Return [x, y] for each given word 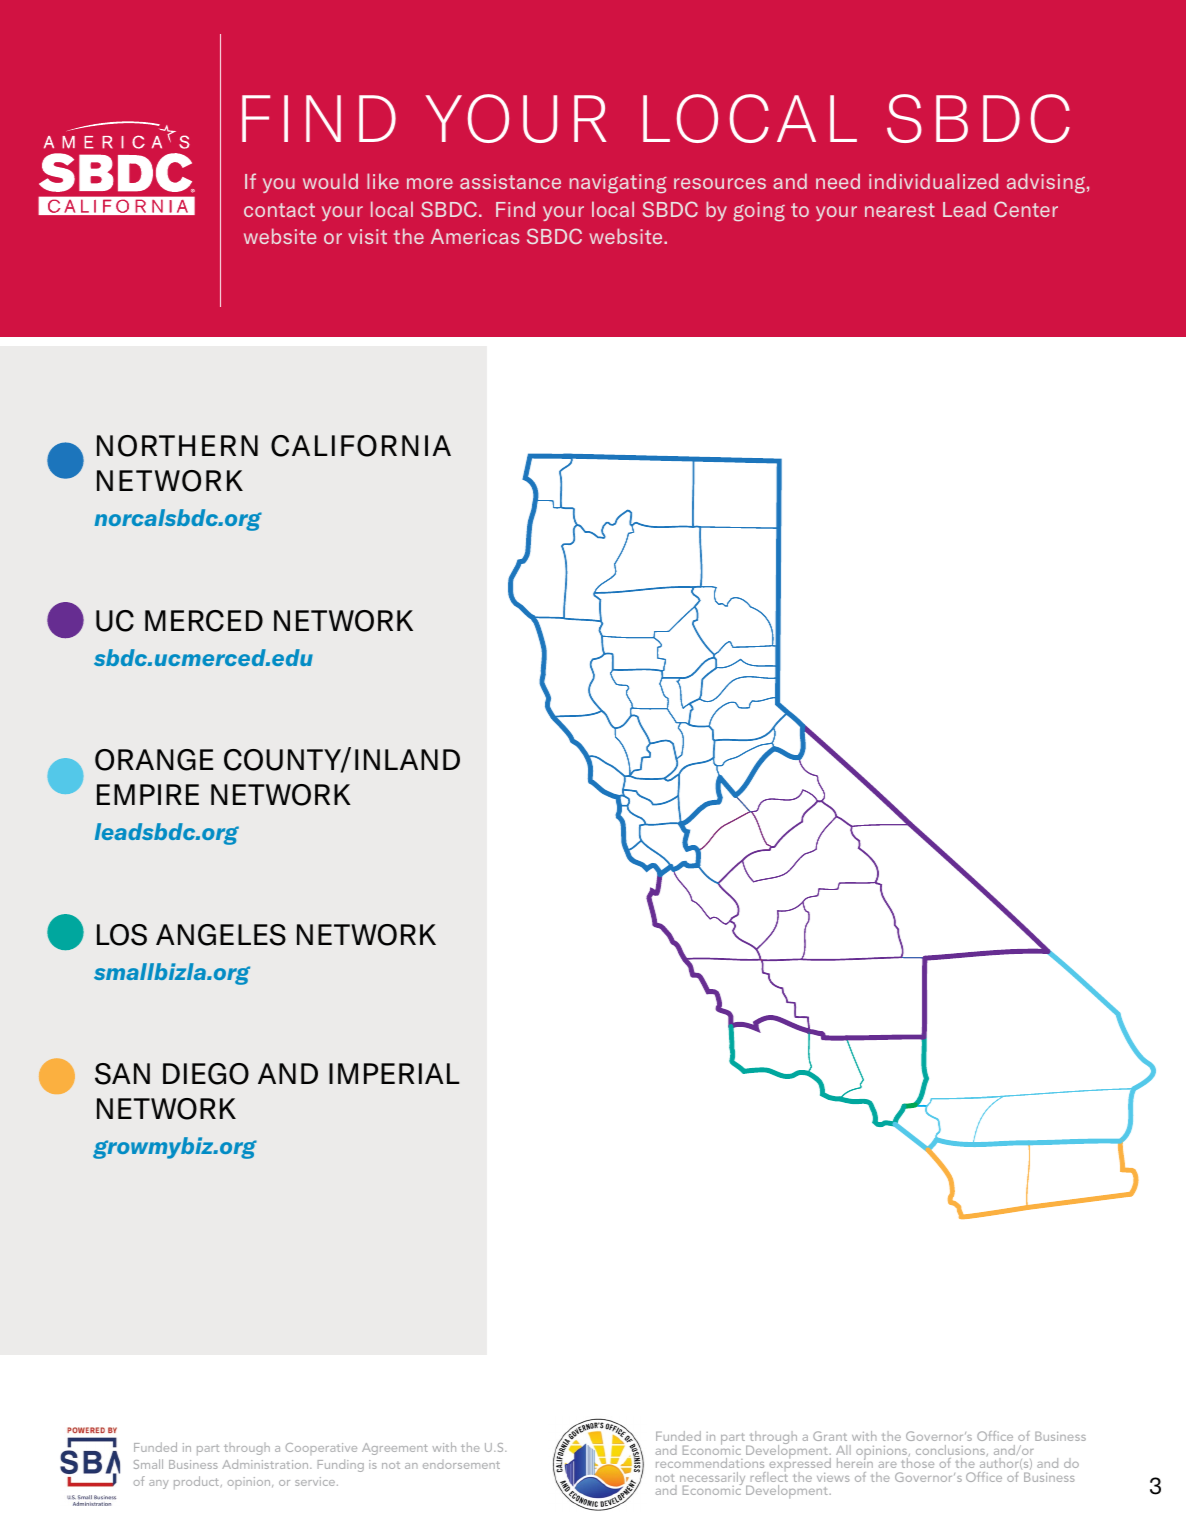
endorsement [461, 1465]
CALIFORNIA [361, 446]
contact [279, 210]
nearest [900, 210]
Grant [830, 1436]
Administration [266, 1464]
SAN [122, 1074]
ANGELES [221, 935]
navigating [618, 184]
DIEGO [206, 1074]
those [917, 1463]
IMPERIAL [394, 1073]
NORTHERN [177, 446]
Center [1026, 209]
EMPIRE [148, 794]
